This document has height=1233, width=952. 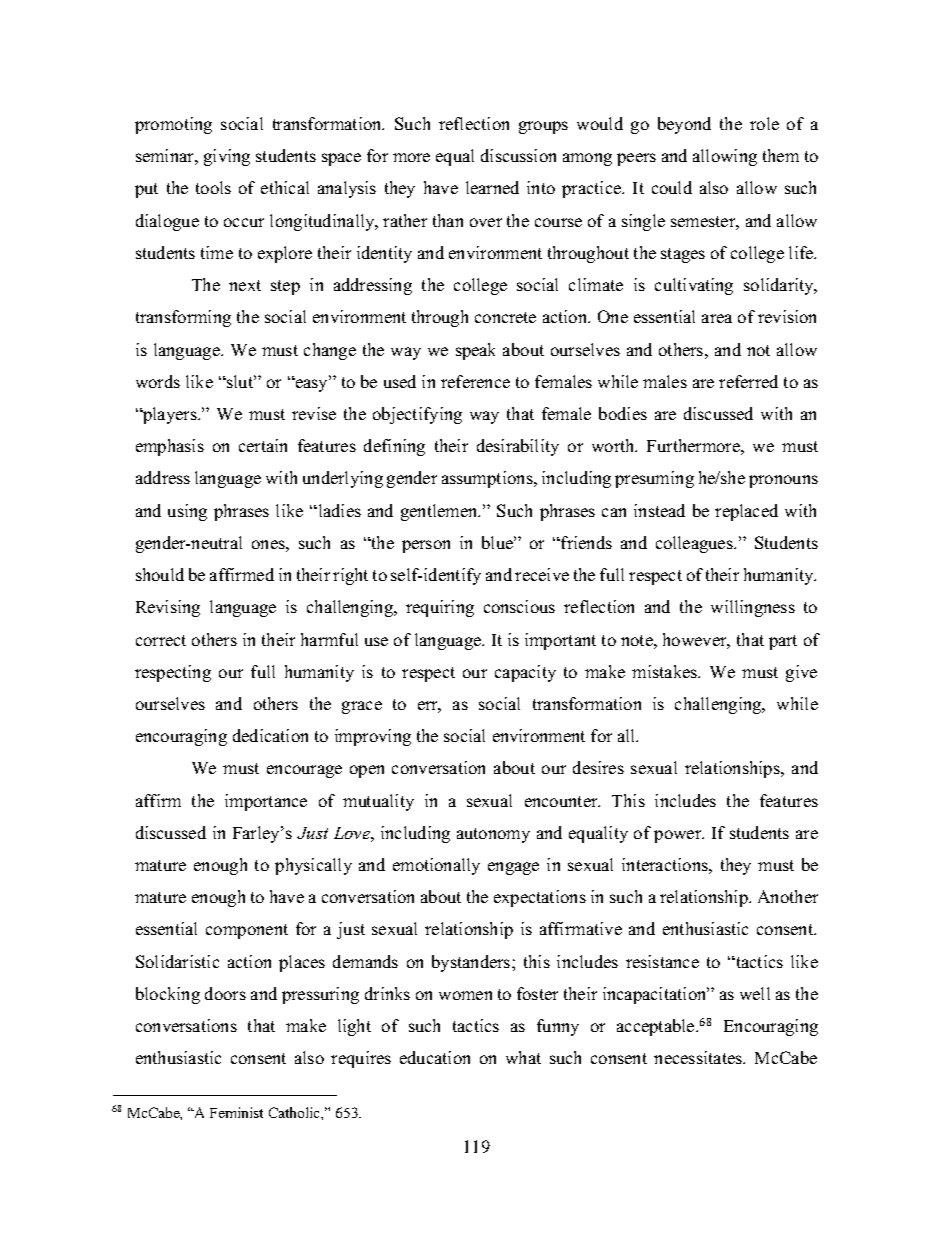 What do you see at coordinates (518, 155) in the document?
I see `discussion` at bounding box center [518, 155].
